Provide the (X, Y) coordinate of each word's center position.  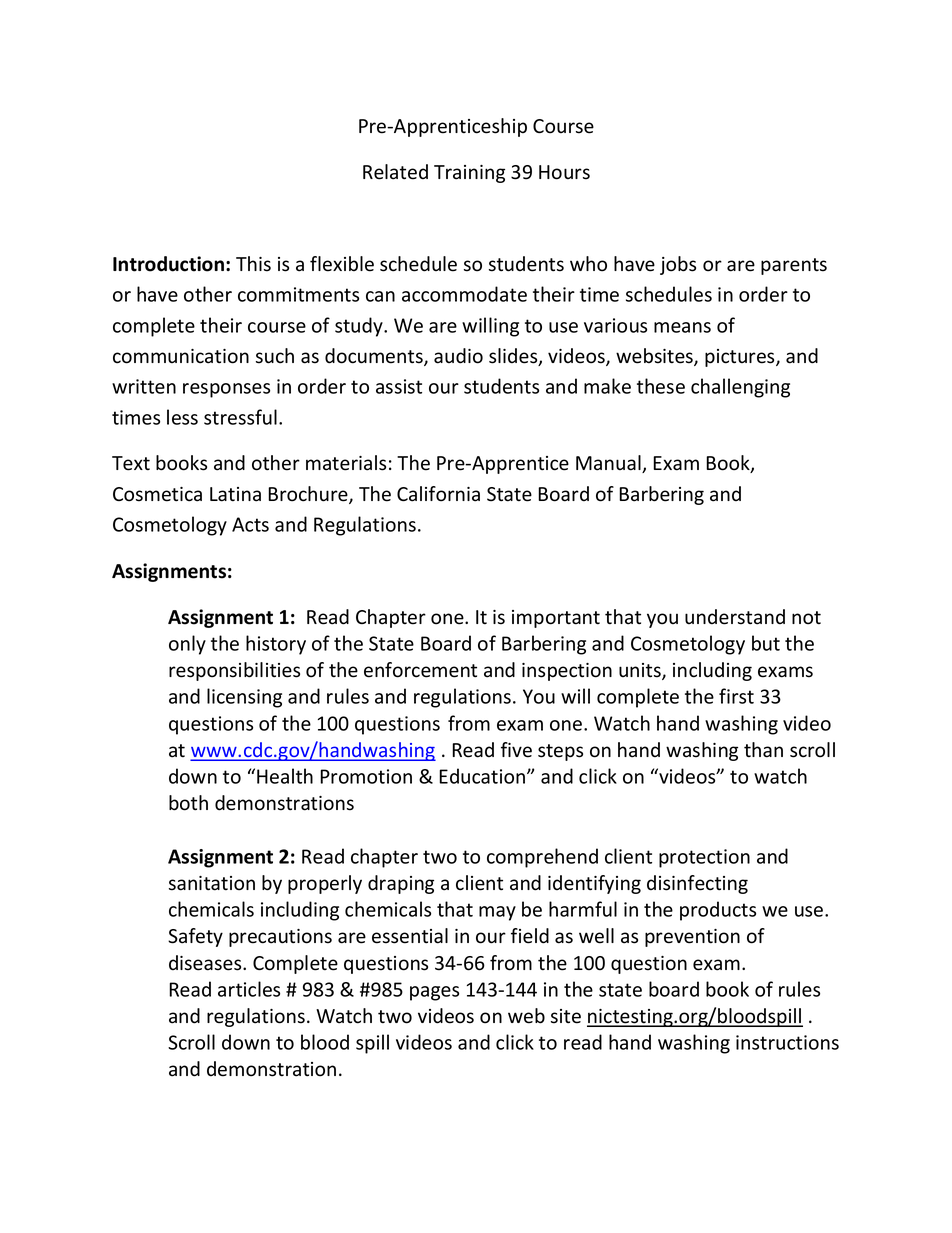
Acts (250, 524)
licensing (244, 698)
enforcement (420, 670)
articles (249, 989)
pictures (741, 358)
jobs (678, 265)
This (253, 264)
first (736, 696)
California (438, 494)
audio (458, 356)
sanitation (212, 883)
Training (469, 174)
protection (704, 858)
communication (181, 356)
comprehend (542, 858)
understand (735, 617)
